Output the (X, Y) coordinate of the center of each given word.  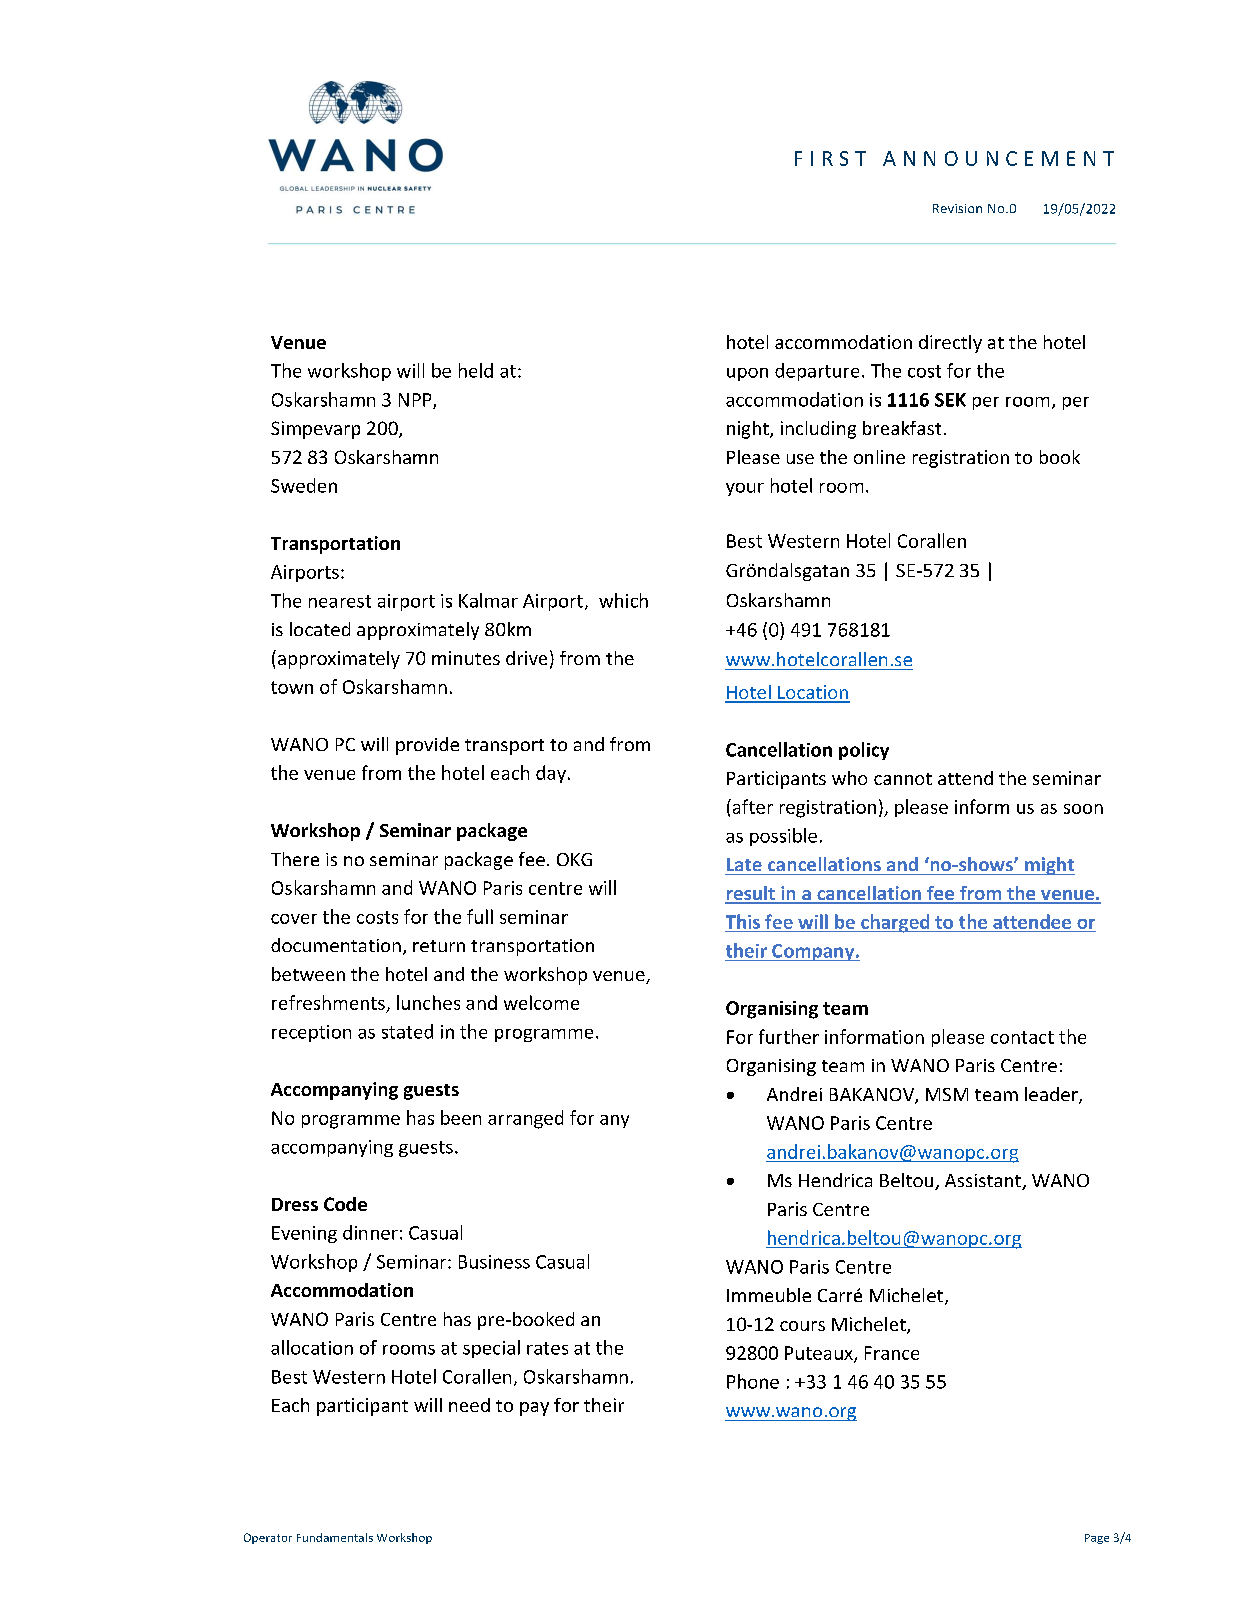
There (295, 859)
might (1049, 866)
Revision (957, 208)
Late (744, 864)
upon (747, 374)
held (476, 370)
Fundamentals (335, 1537)
